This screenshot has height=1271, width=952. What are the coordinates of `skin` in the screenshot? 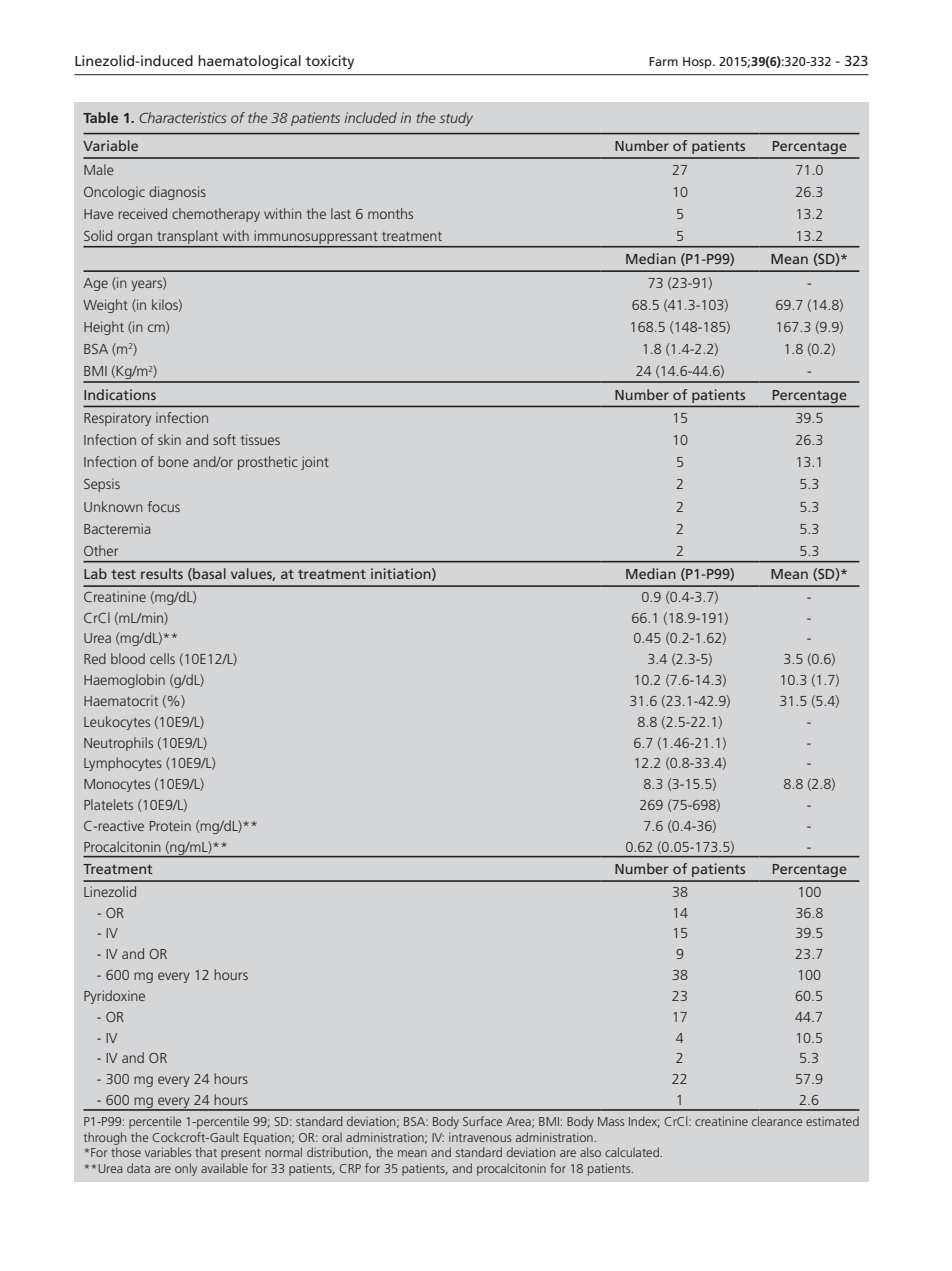 It's located at (169, 439).
